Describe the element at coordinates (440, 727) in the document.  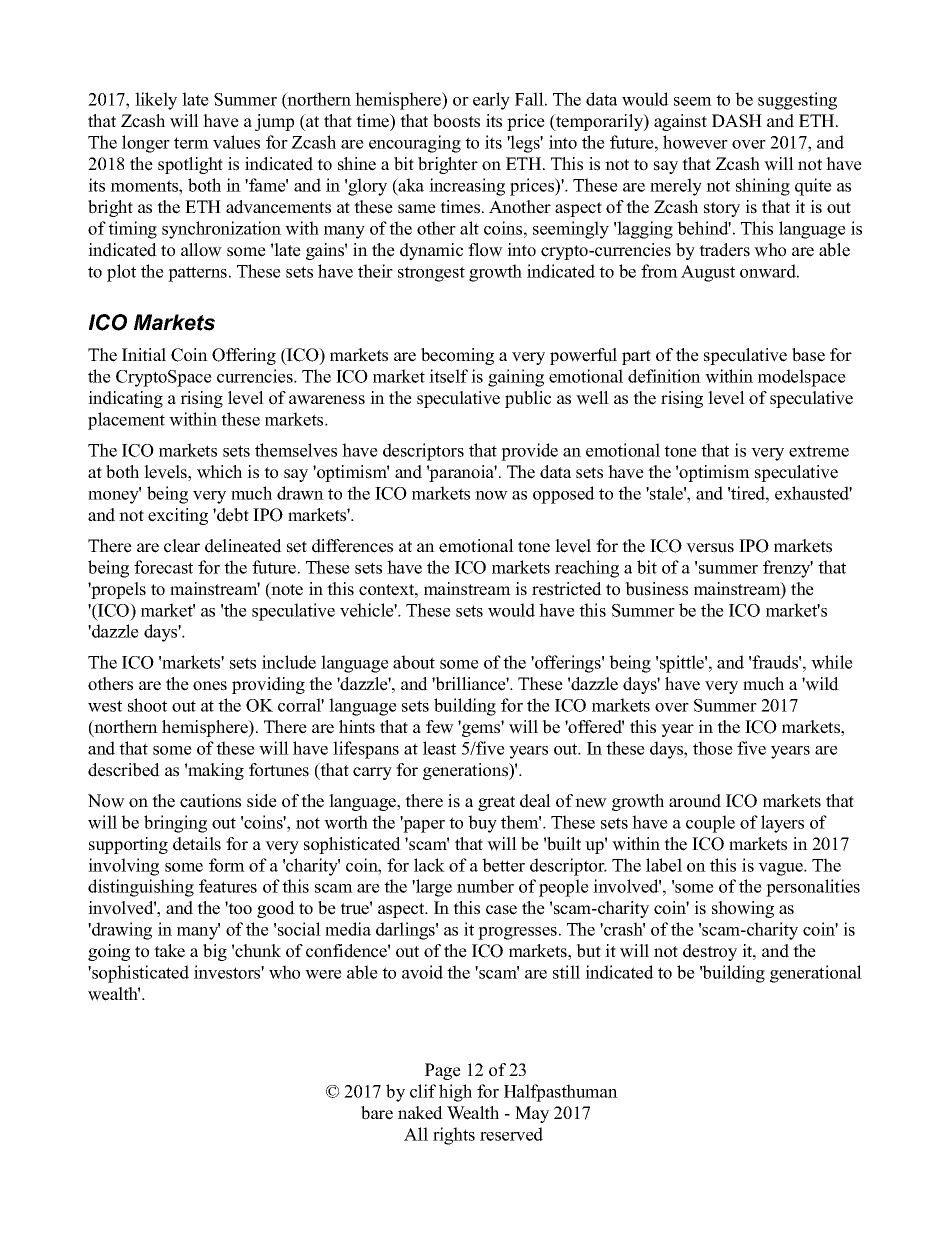
I see `few` at that location.
